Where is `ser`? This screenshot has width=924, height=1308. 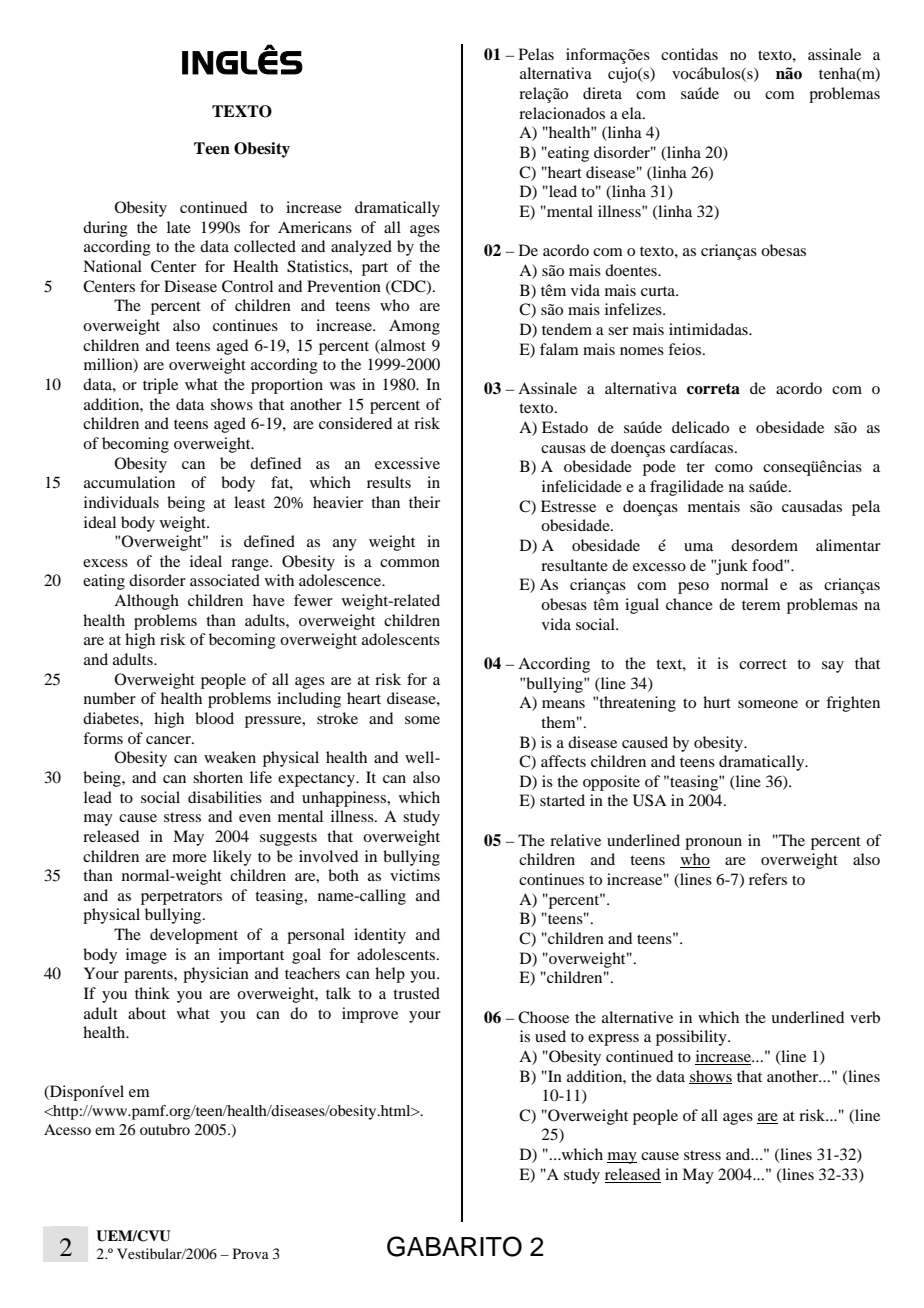
ser is located at coordinates (618, 331).
